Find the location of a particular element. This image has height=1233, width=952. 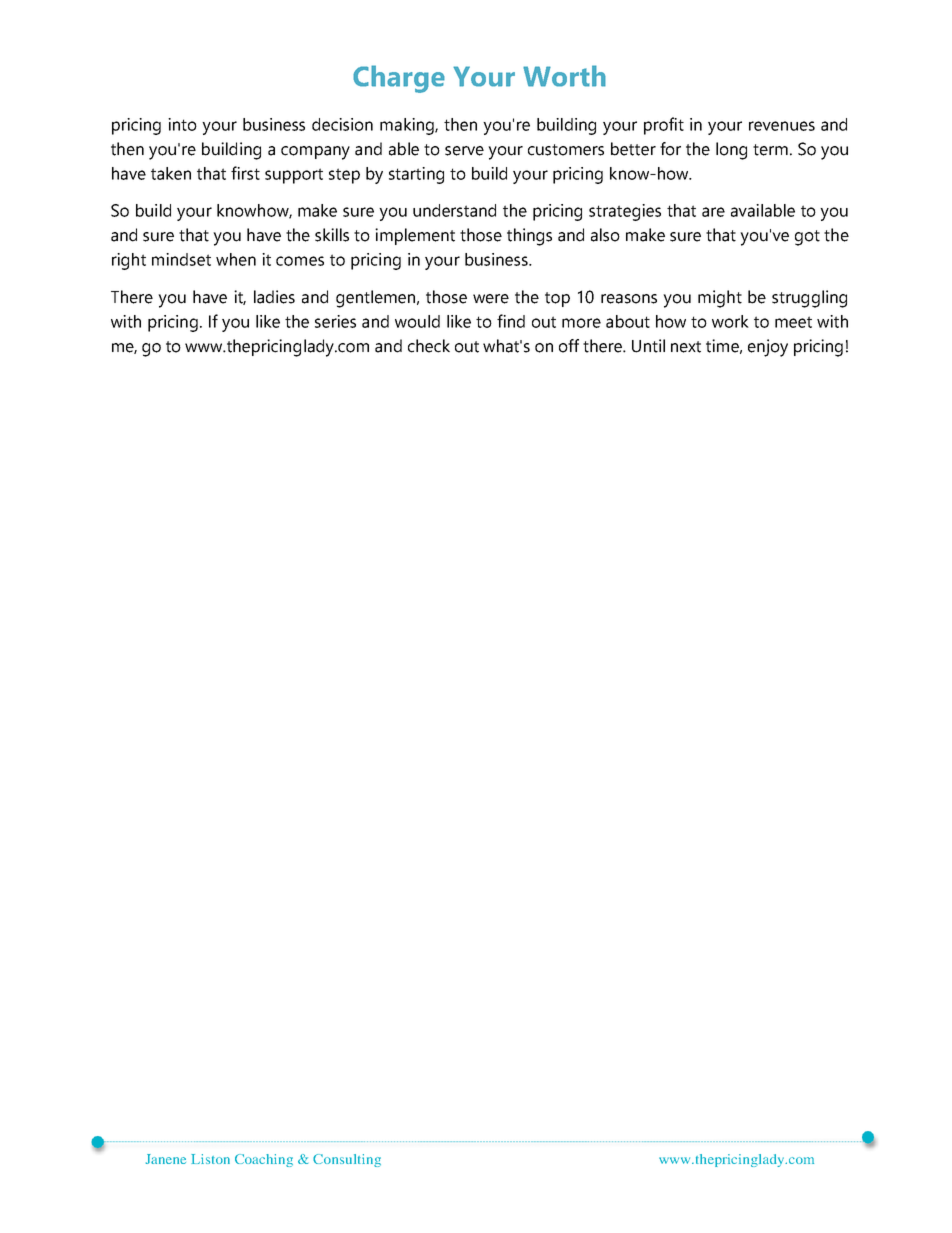

ladies is located at coordinates (274, 297).
